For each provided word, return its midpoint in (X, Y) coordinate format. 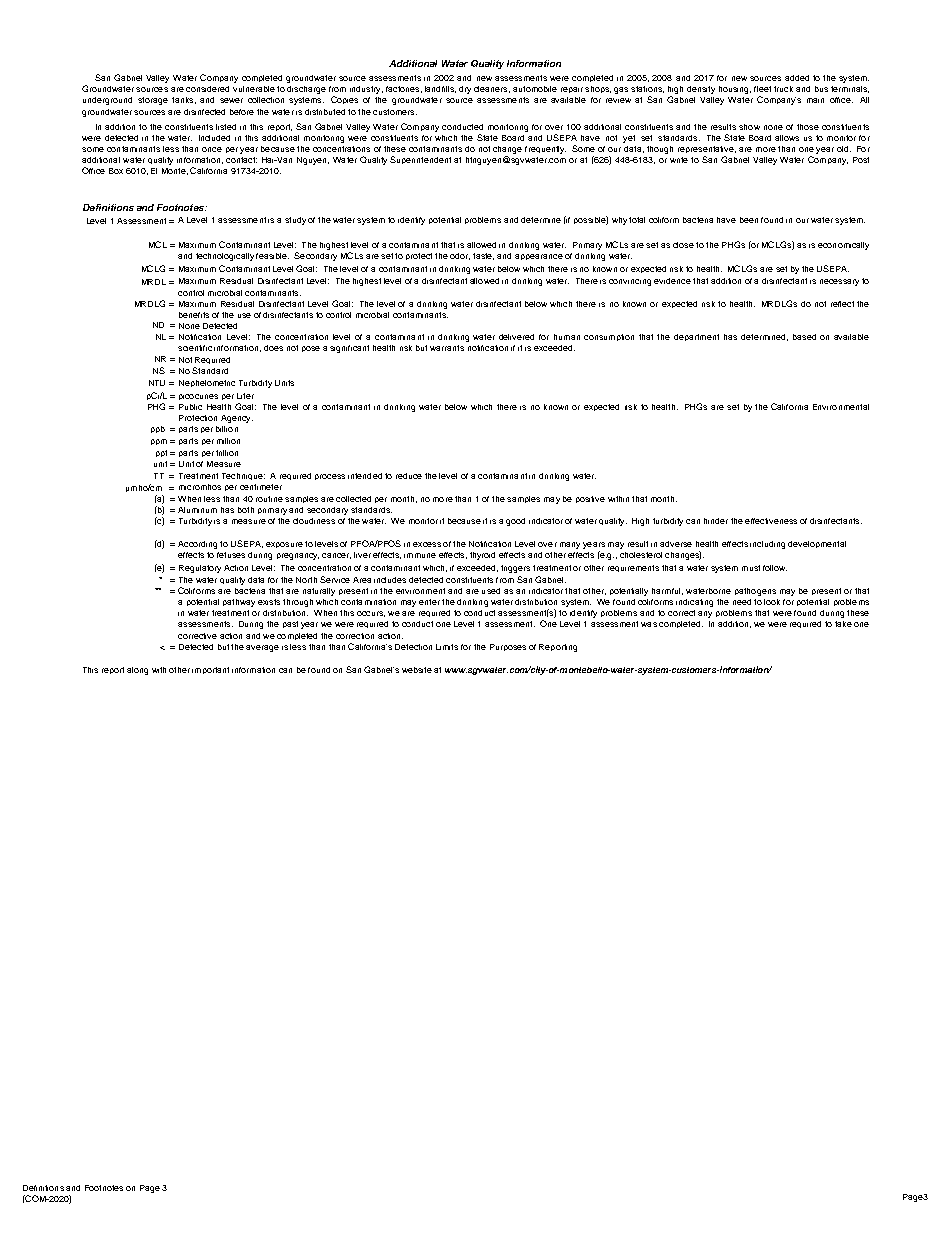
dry (465, 90)
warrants (447, 348)
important (210, 670)
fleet (762, 89)
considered (207, 89)
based (804, 337)
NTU (157, 383)
